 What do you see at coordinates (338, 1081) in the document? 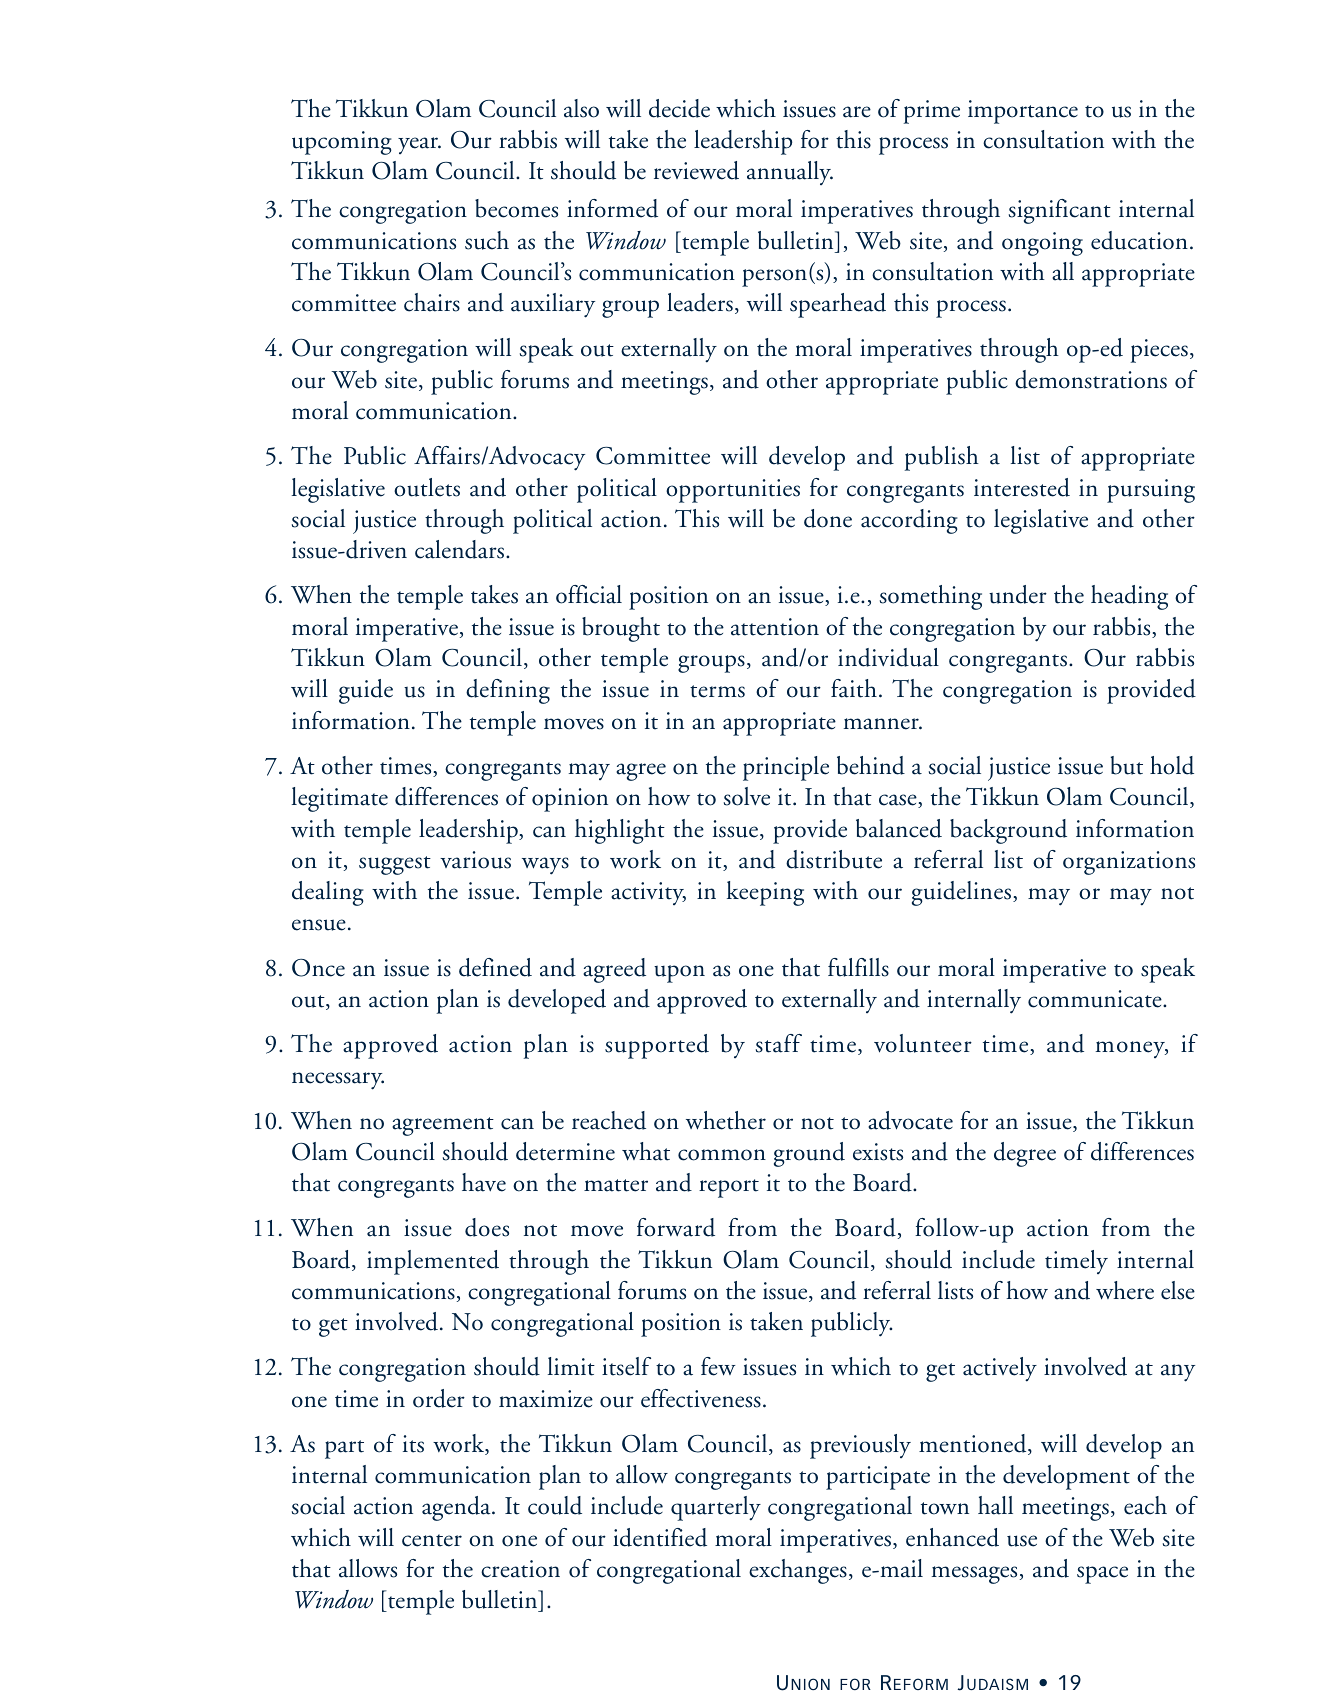
I see `necessary` at bounding box center [338, 1081].
